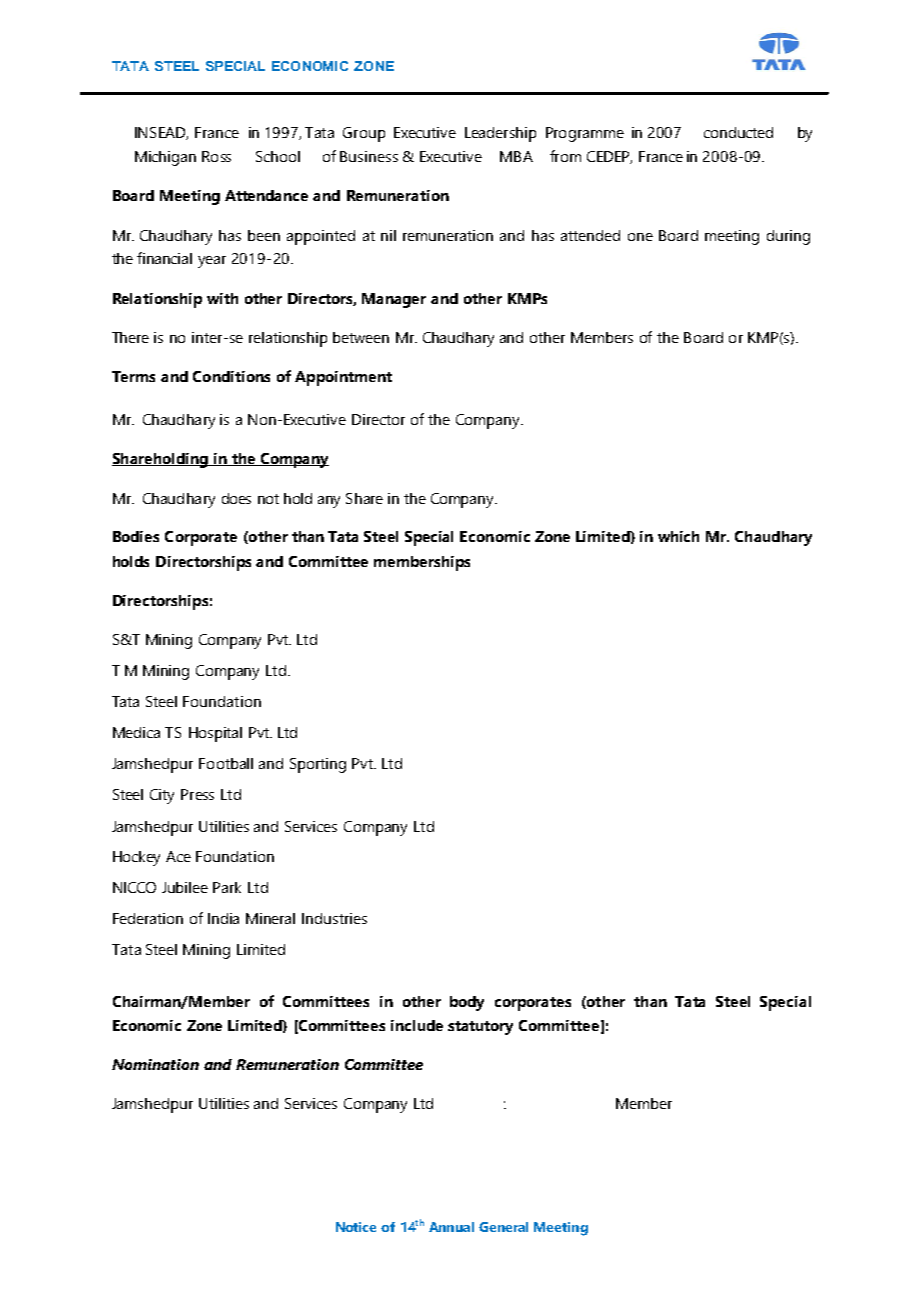 Image resolution: width=924 pixels, height=1308 pixels. Describe the element at coordinates (678, 536) in the page. I see `which` at that location.
